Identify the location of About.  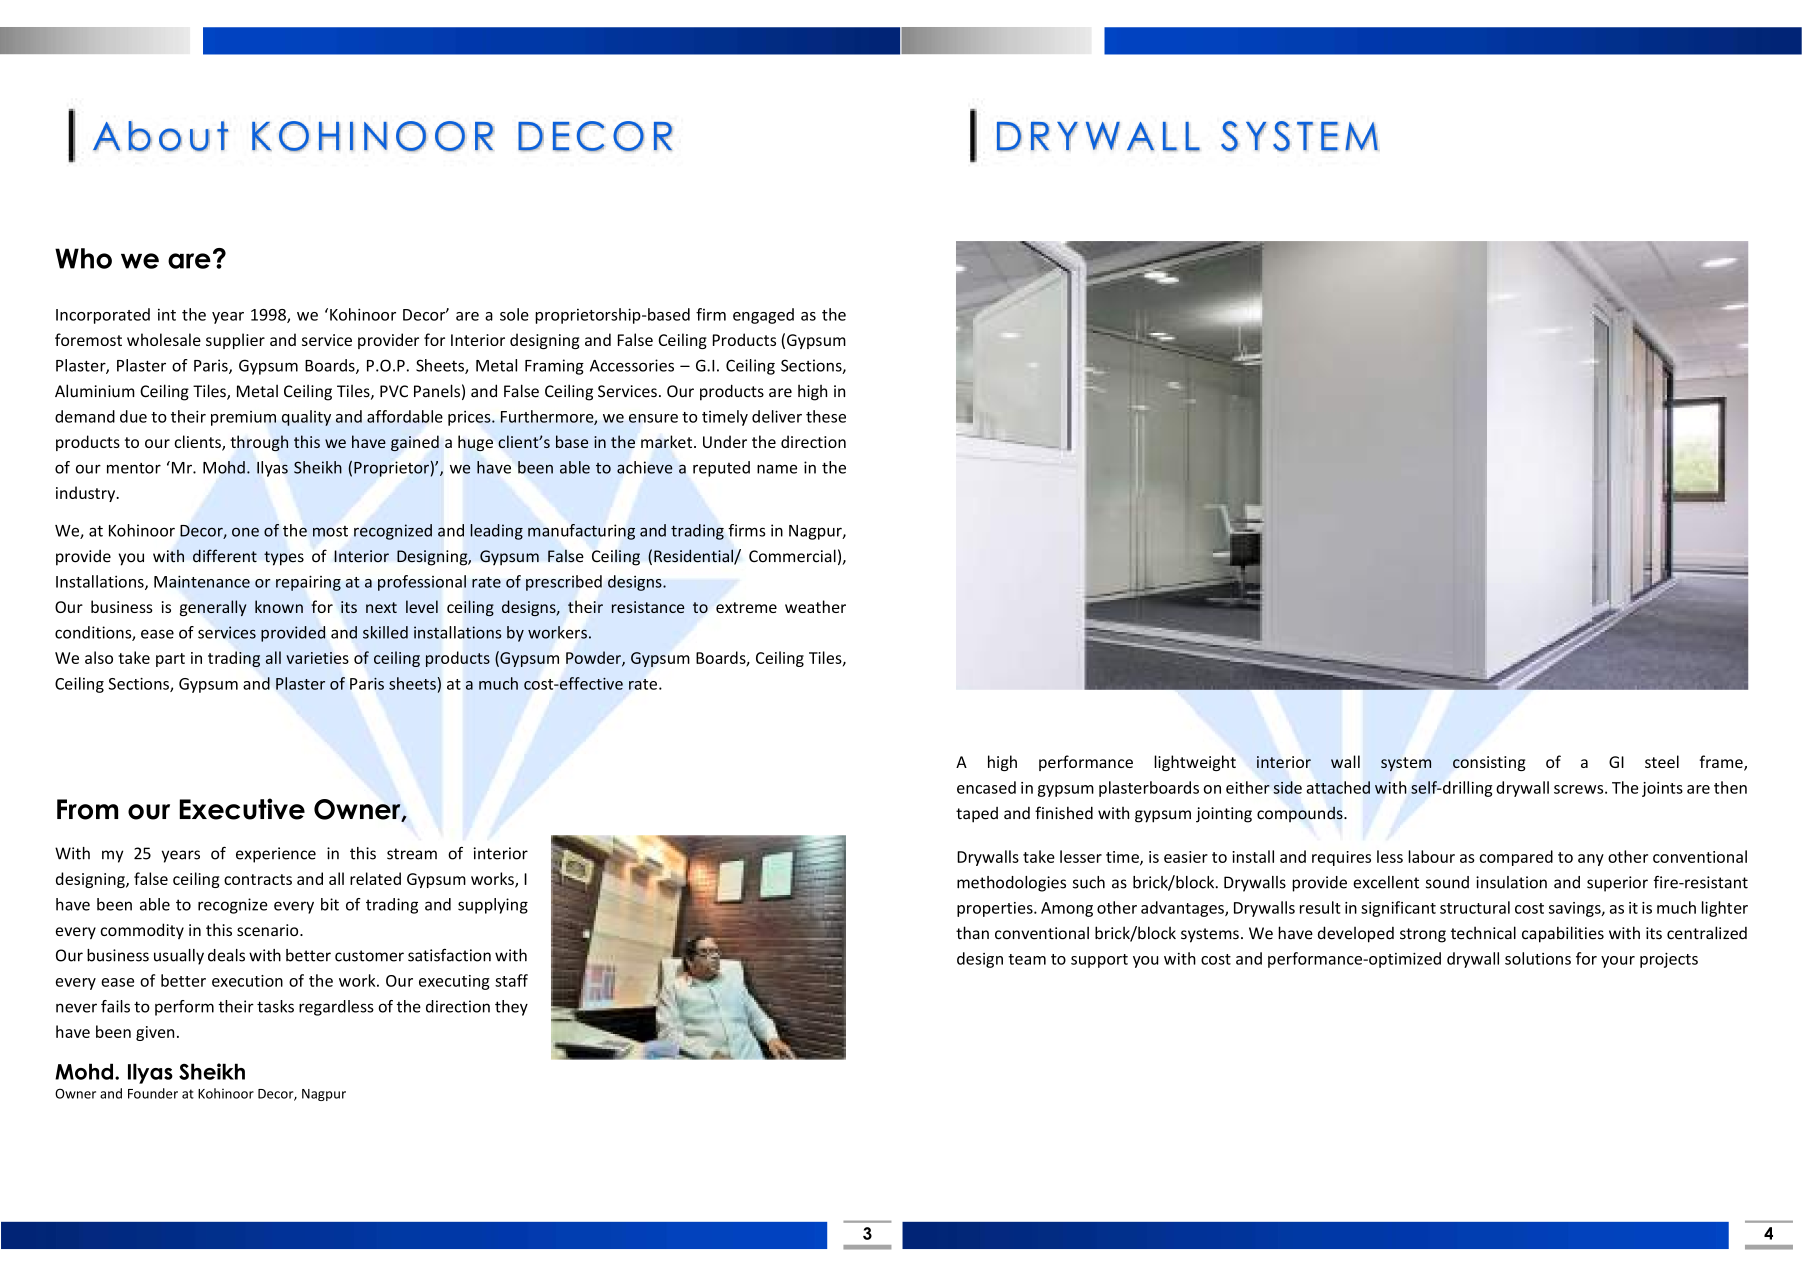
(161, 136).
